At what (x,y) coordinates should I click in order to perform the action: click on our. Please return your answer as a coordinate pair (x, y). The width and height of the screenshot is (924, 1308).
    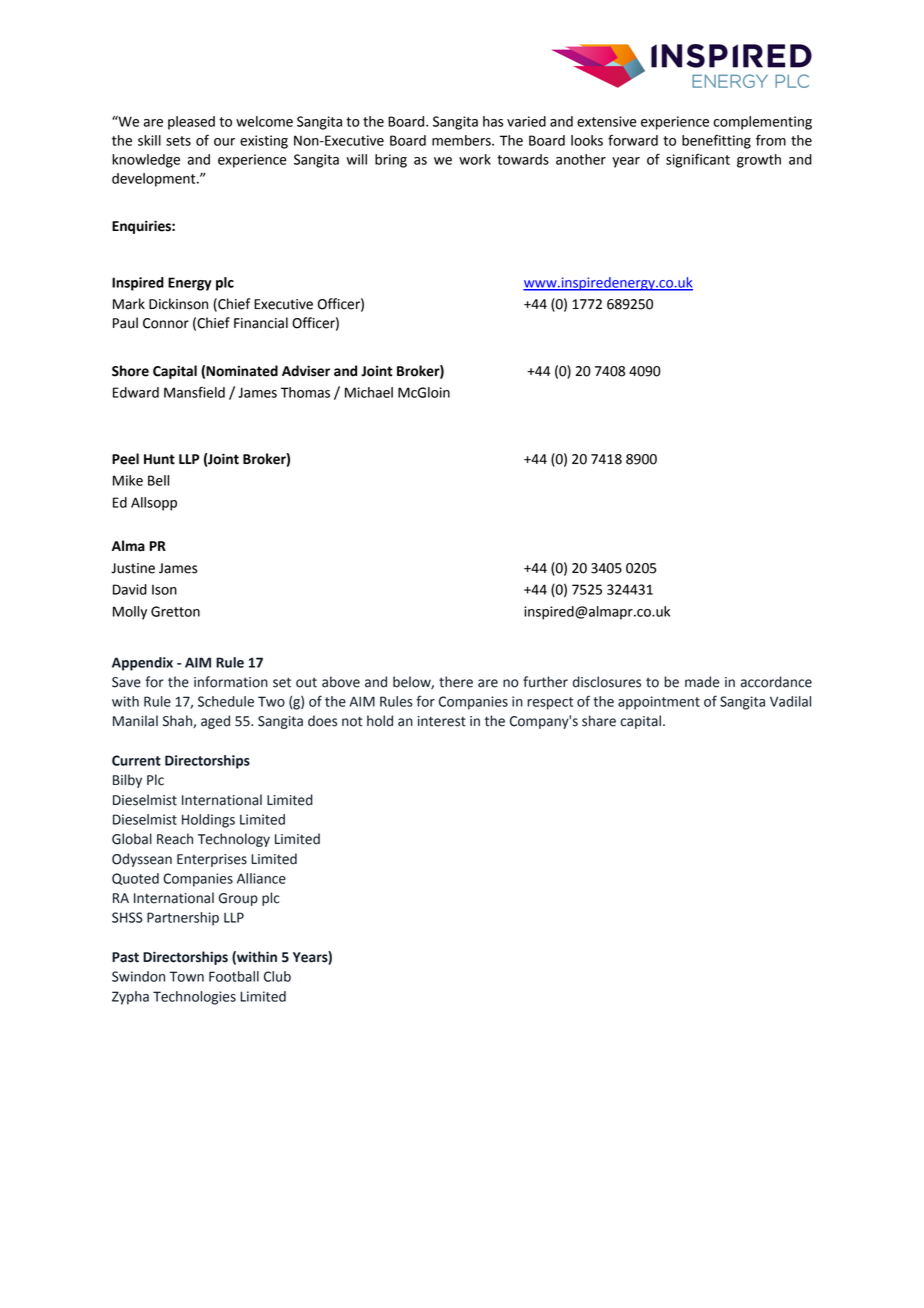
    Looking at the image, I should click on (224, 142).
